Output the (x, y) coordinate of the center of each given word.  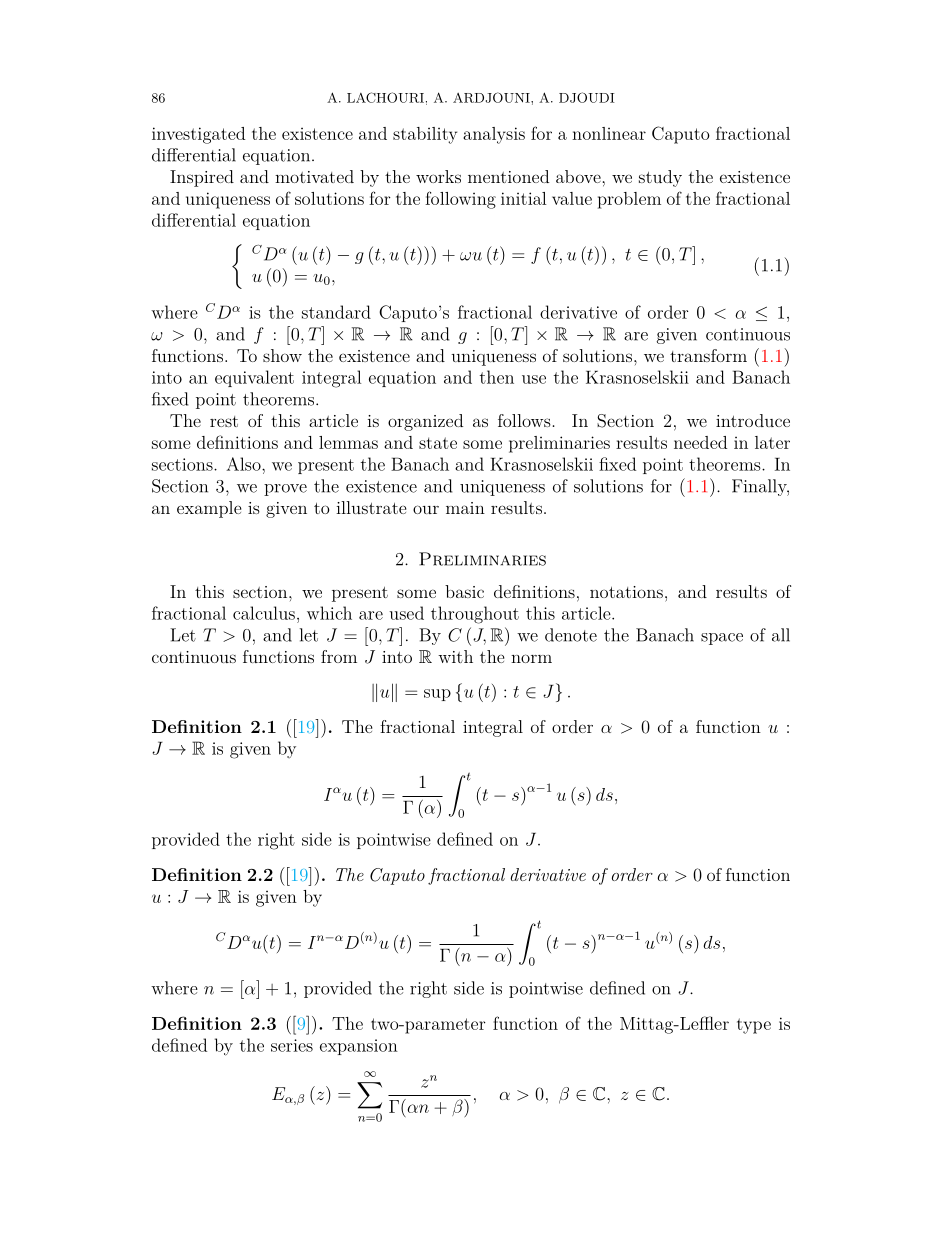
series (292, 1045)
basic (464, 591)
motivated (314, 176)
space (722, 639)
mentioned (508, 176)
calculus (264, 613)
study (660, 178)
